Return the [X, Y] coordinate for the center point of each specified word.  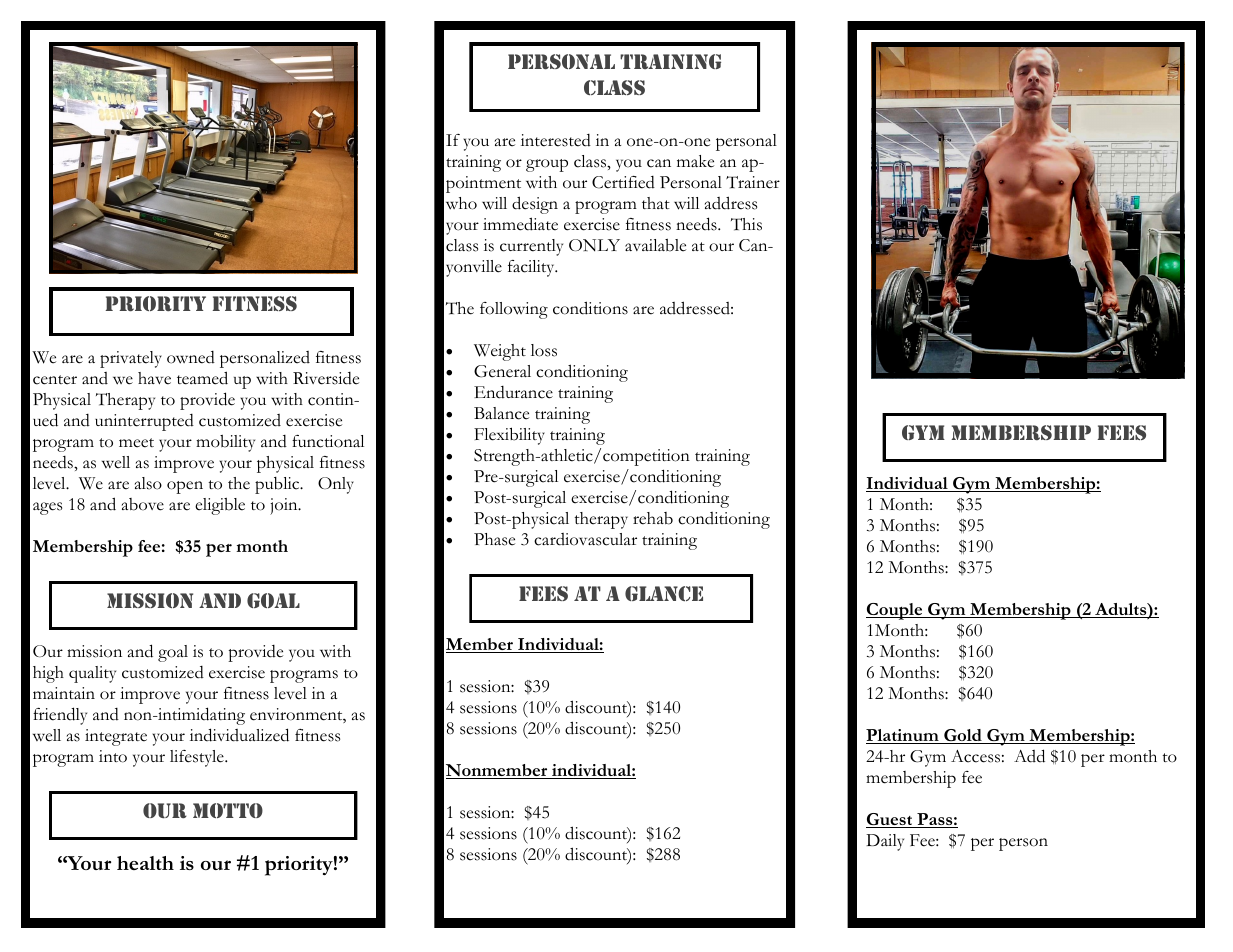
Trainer [753, 182]
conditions [590, 308]
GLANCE [664, 594]
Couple [895, 611]
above [143, 504]
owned [191, 357]
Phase [494, 539]
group [547, 165]
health [145, 863]
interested [556, 140]
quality [92, 674]
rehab [653, 518]
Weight [500, 352]
